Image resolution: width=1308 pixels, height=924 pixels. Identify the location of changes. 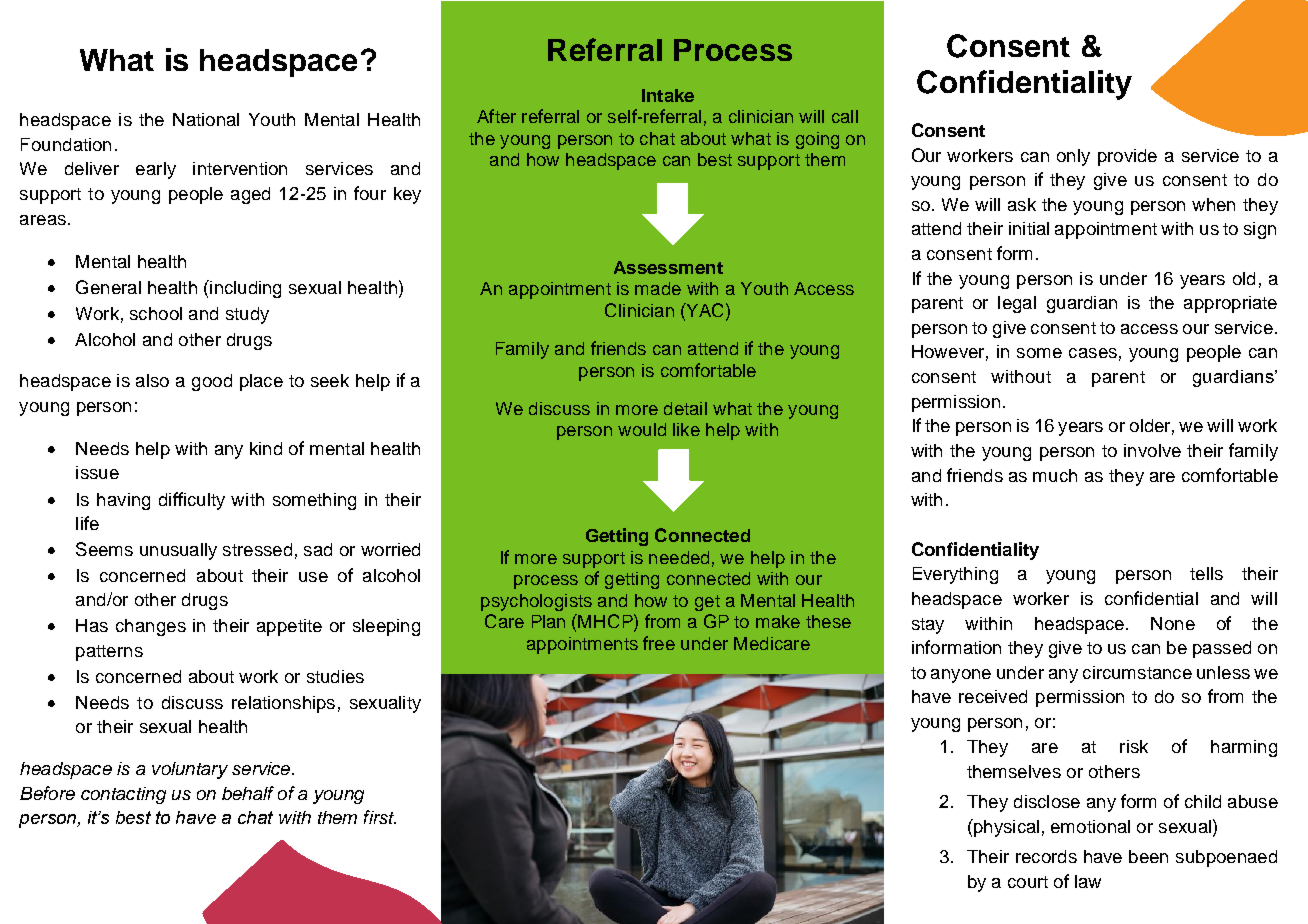
(151, 627).
